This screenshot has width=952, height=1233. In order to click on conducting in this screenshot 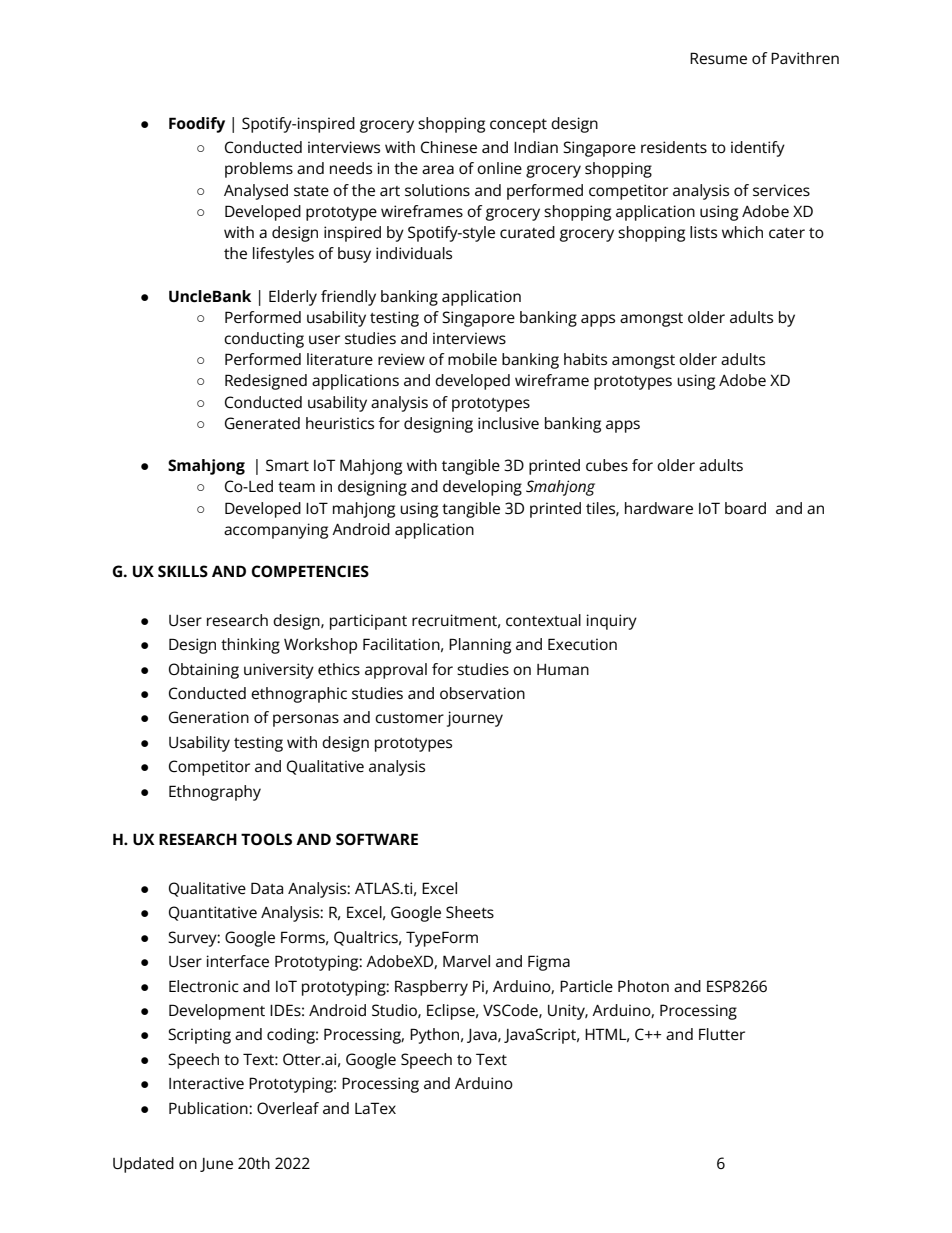, I will do `click(264, 340)`.
